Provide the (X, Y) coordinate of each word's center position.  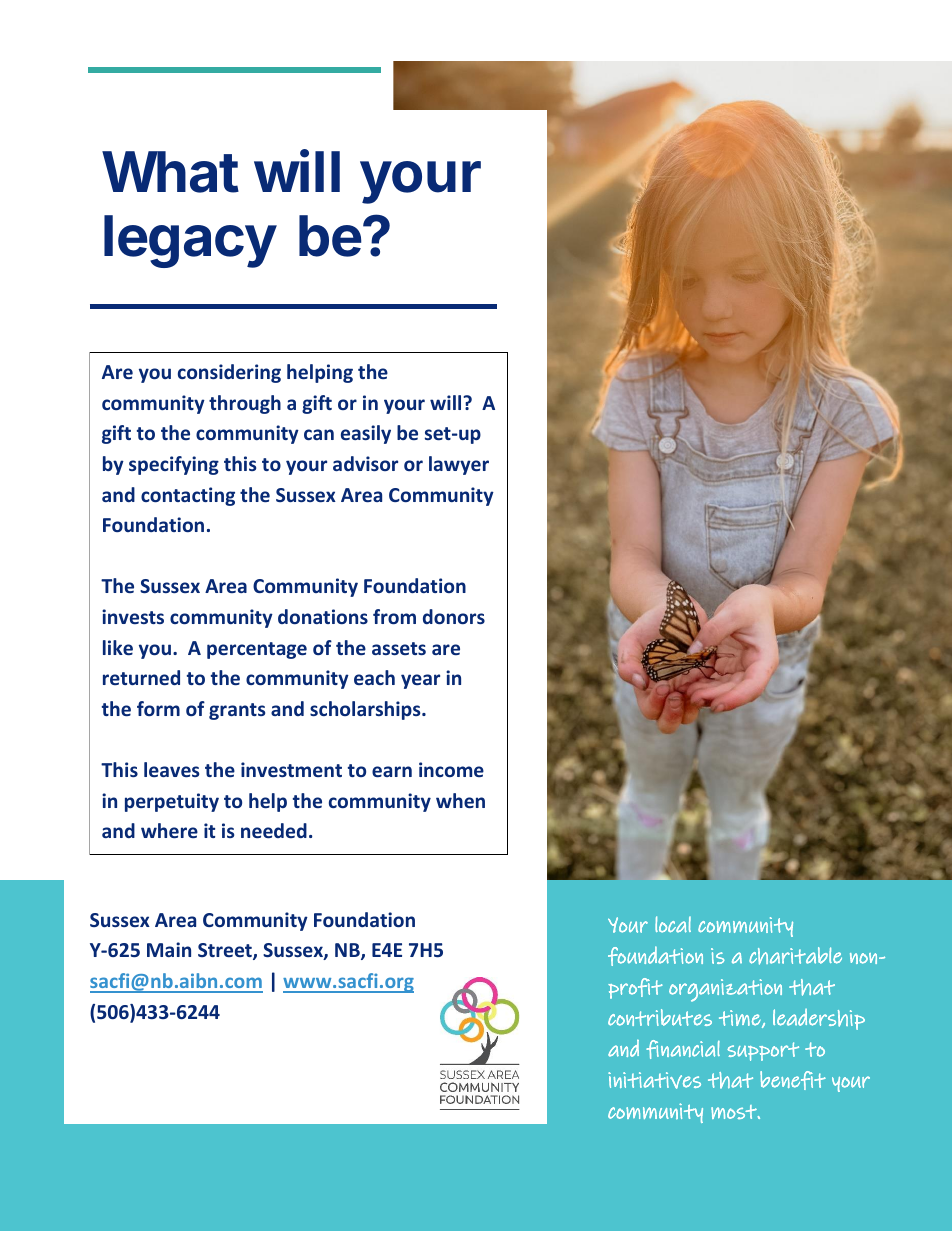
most (735, 1112)
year (420, 681)
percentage (257, 650)
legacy (190, 241)
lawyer (459, 465)
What (170, 172)
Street (226, 951)
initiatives (654, 1080)
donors (454, 616)
